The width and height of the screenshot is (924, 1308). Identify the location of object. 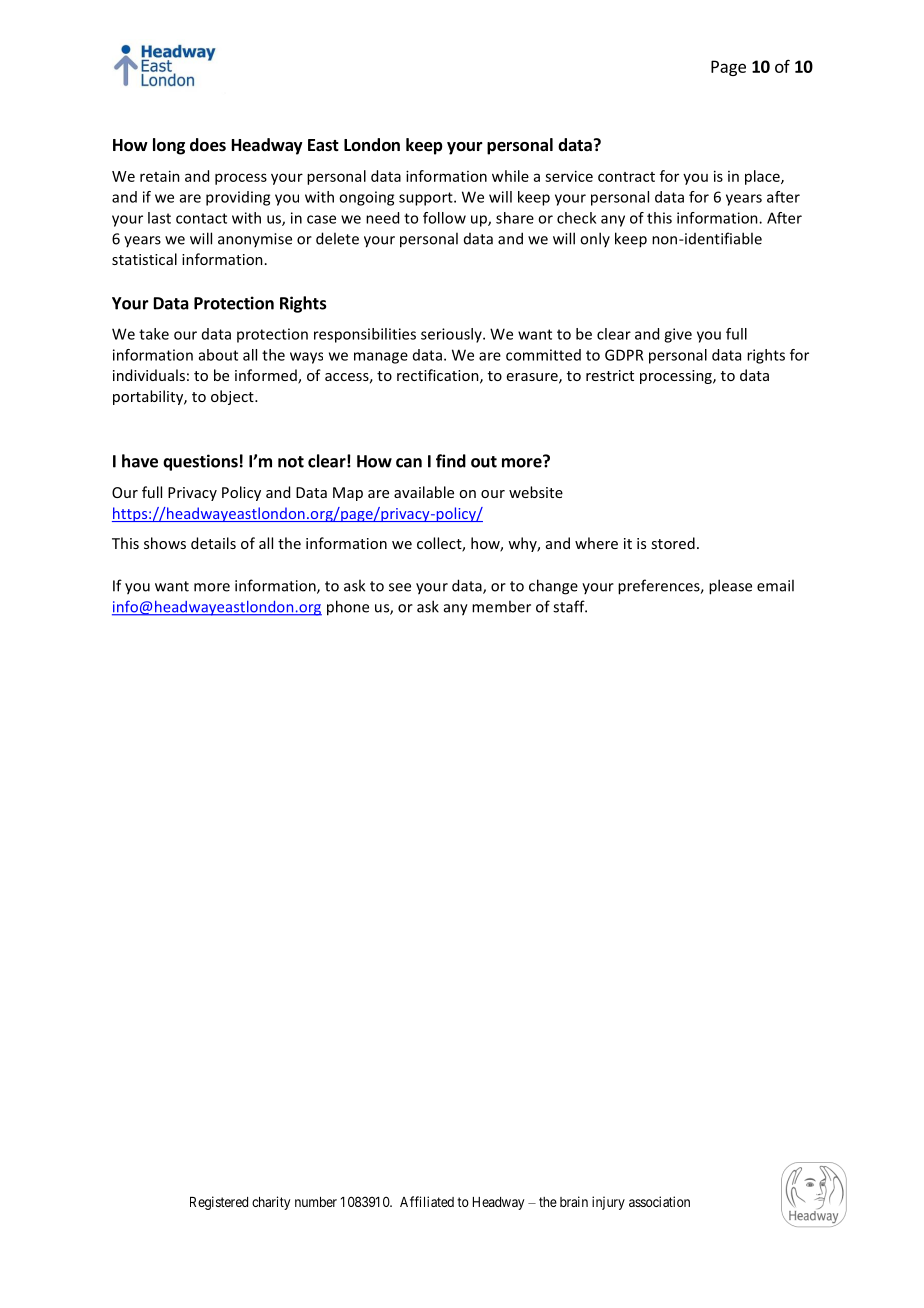
(233, 397).
